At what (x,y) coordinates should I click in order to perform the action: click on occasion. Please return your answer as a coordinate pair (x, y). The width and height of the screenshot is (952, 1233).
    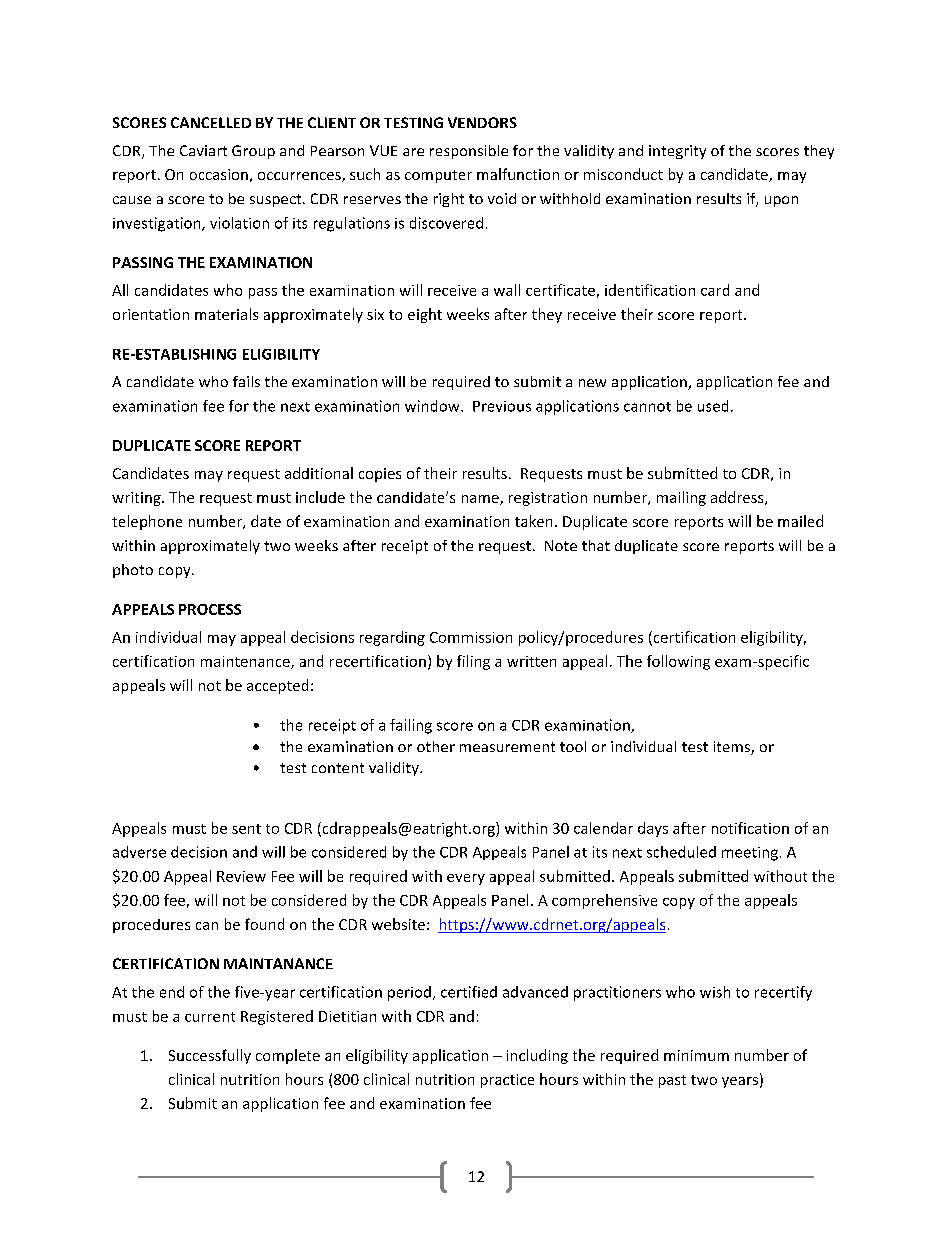
    Looking at the image, I should click on (219, 174).
